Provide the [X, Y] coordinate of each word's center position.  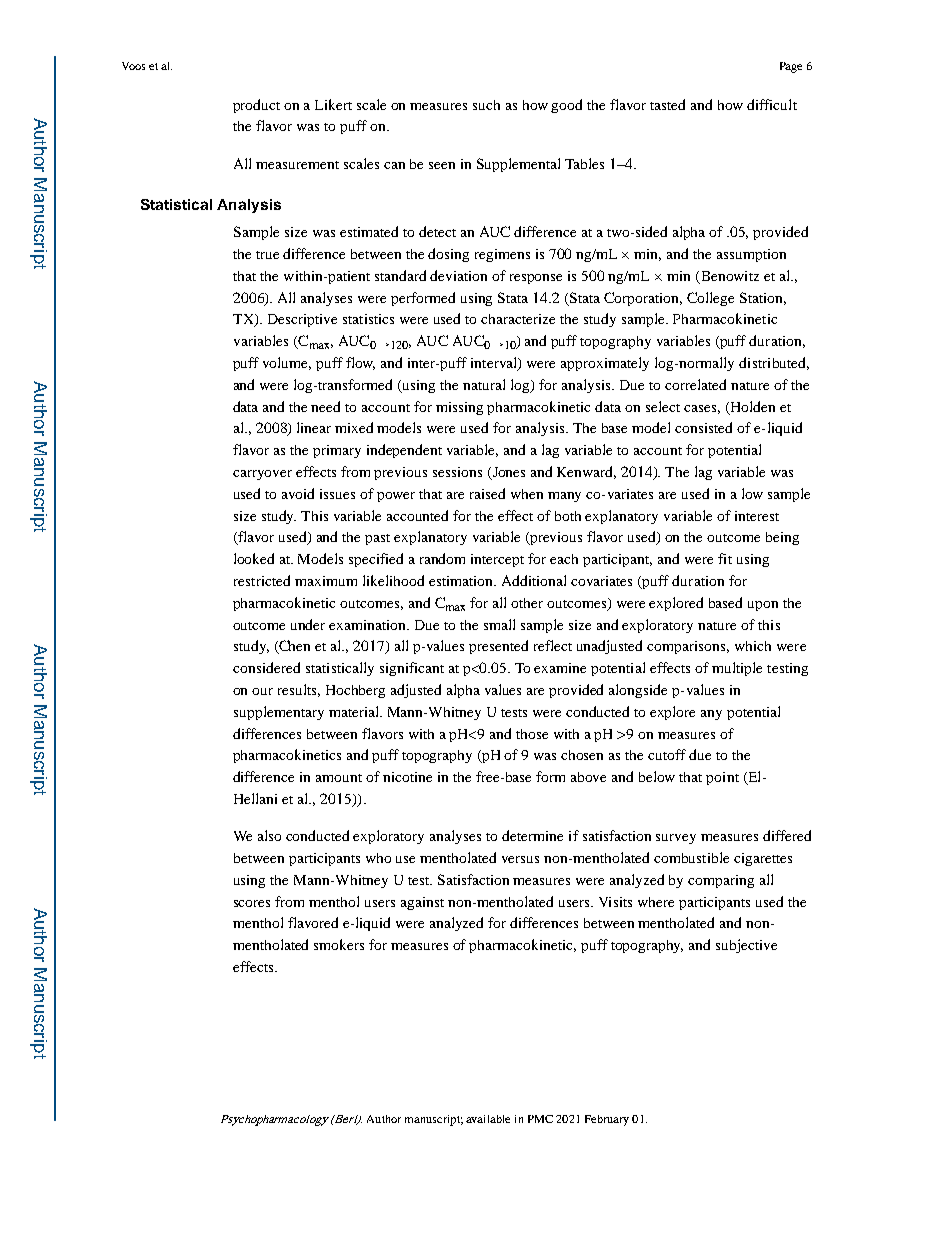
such [486, 105]
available [488, 1119]
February [607, 1120]
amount [339, 778]
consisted [703, 427]
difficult [772, 104]
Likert [333, 104]
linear [314, 427]
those [532, 734]
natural [484, 384]
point [722, 778]
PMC [540, 1119]
